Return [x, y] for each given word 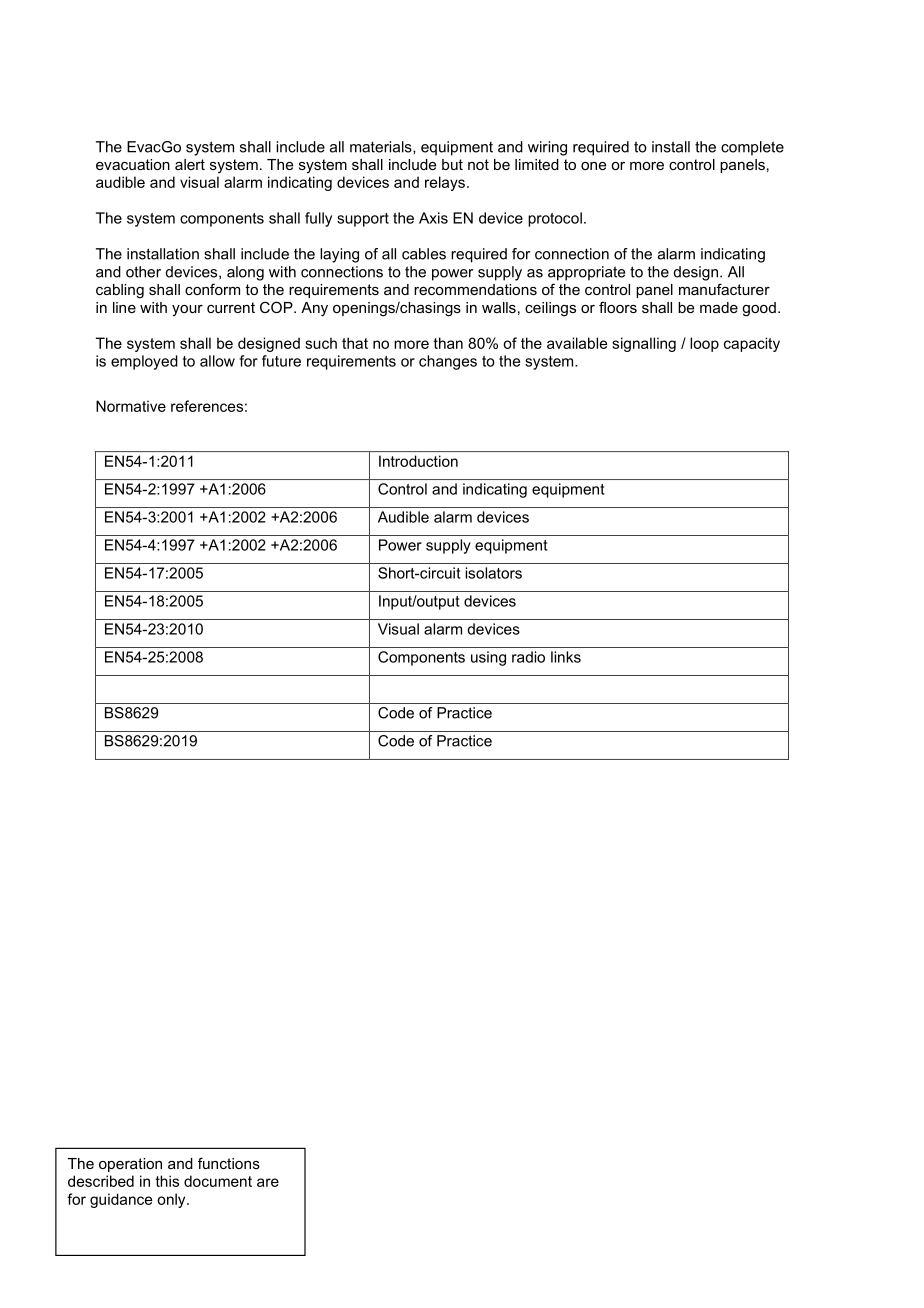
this [167, 1181]
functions [229, 1163]
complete [752, 148]
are [268, 1182]
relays [445, 183]
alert [190, 164]
